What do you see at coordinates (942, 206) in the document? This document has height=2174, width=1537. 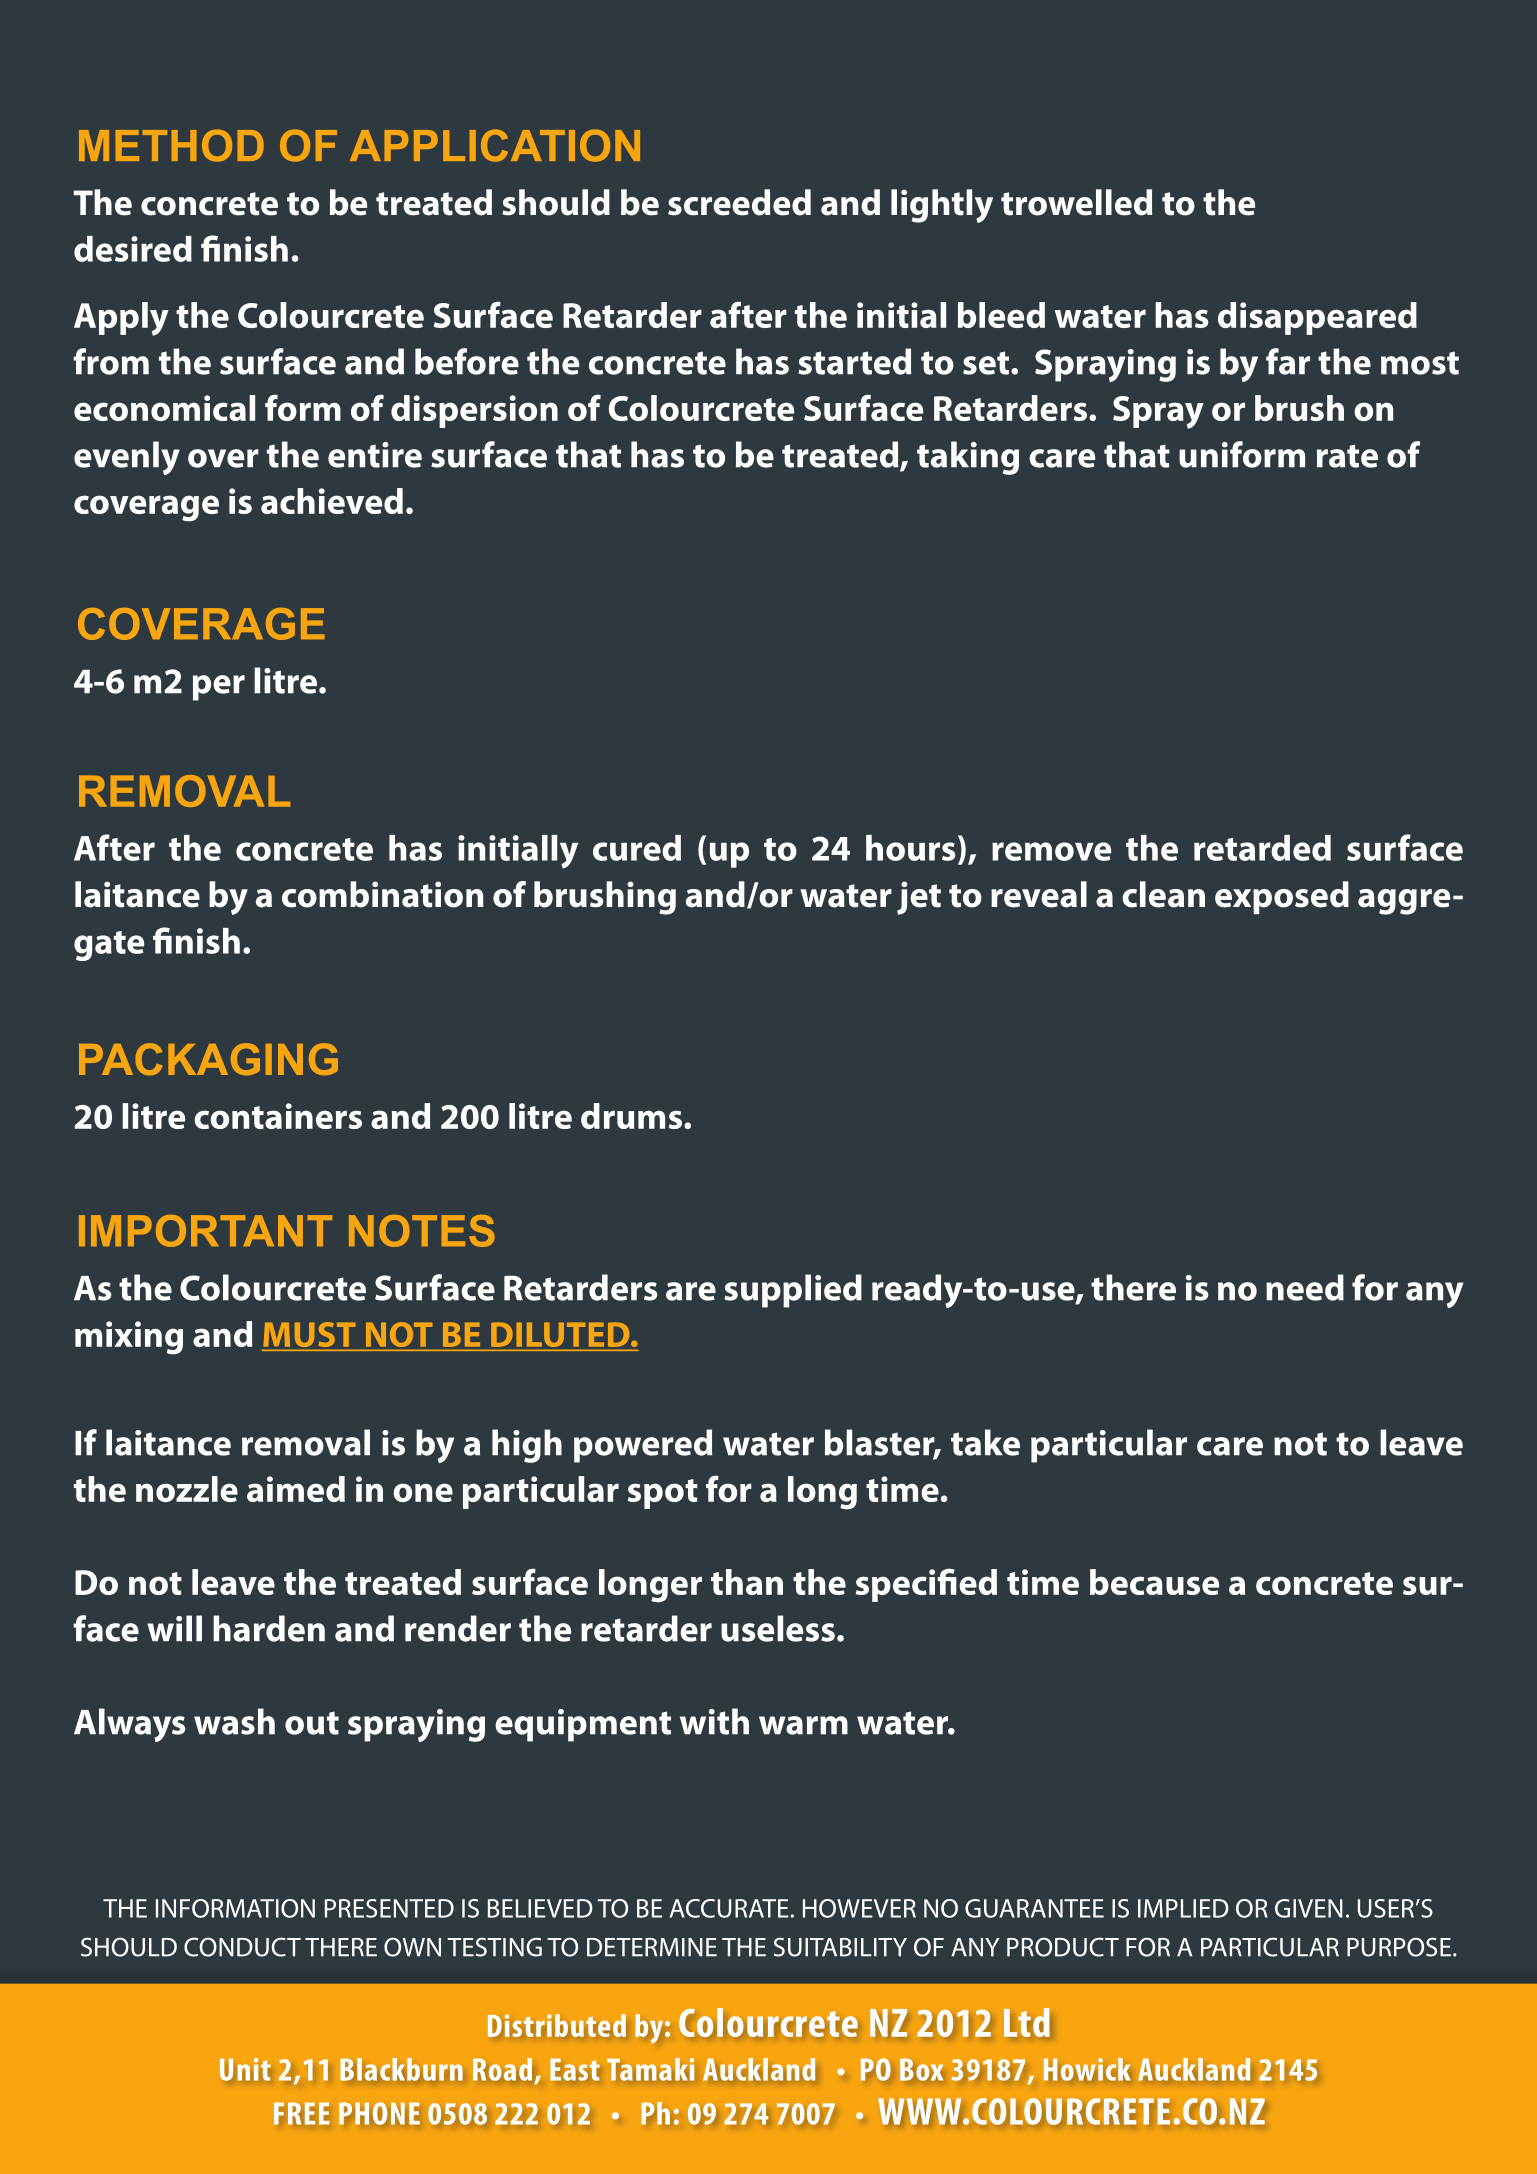 I see `lightly` at bounding box center [942, 206].
